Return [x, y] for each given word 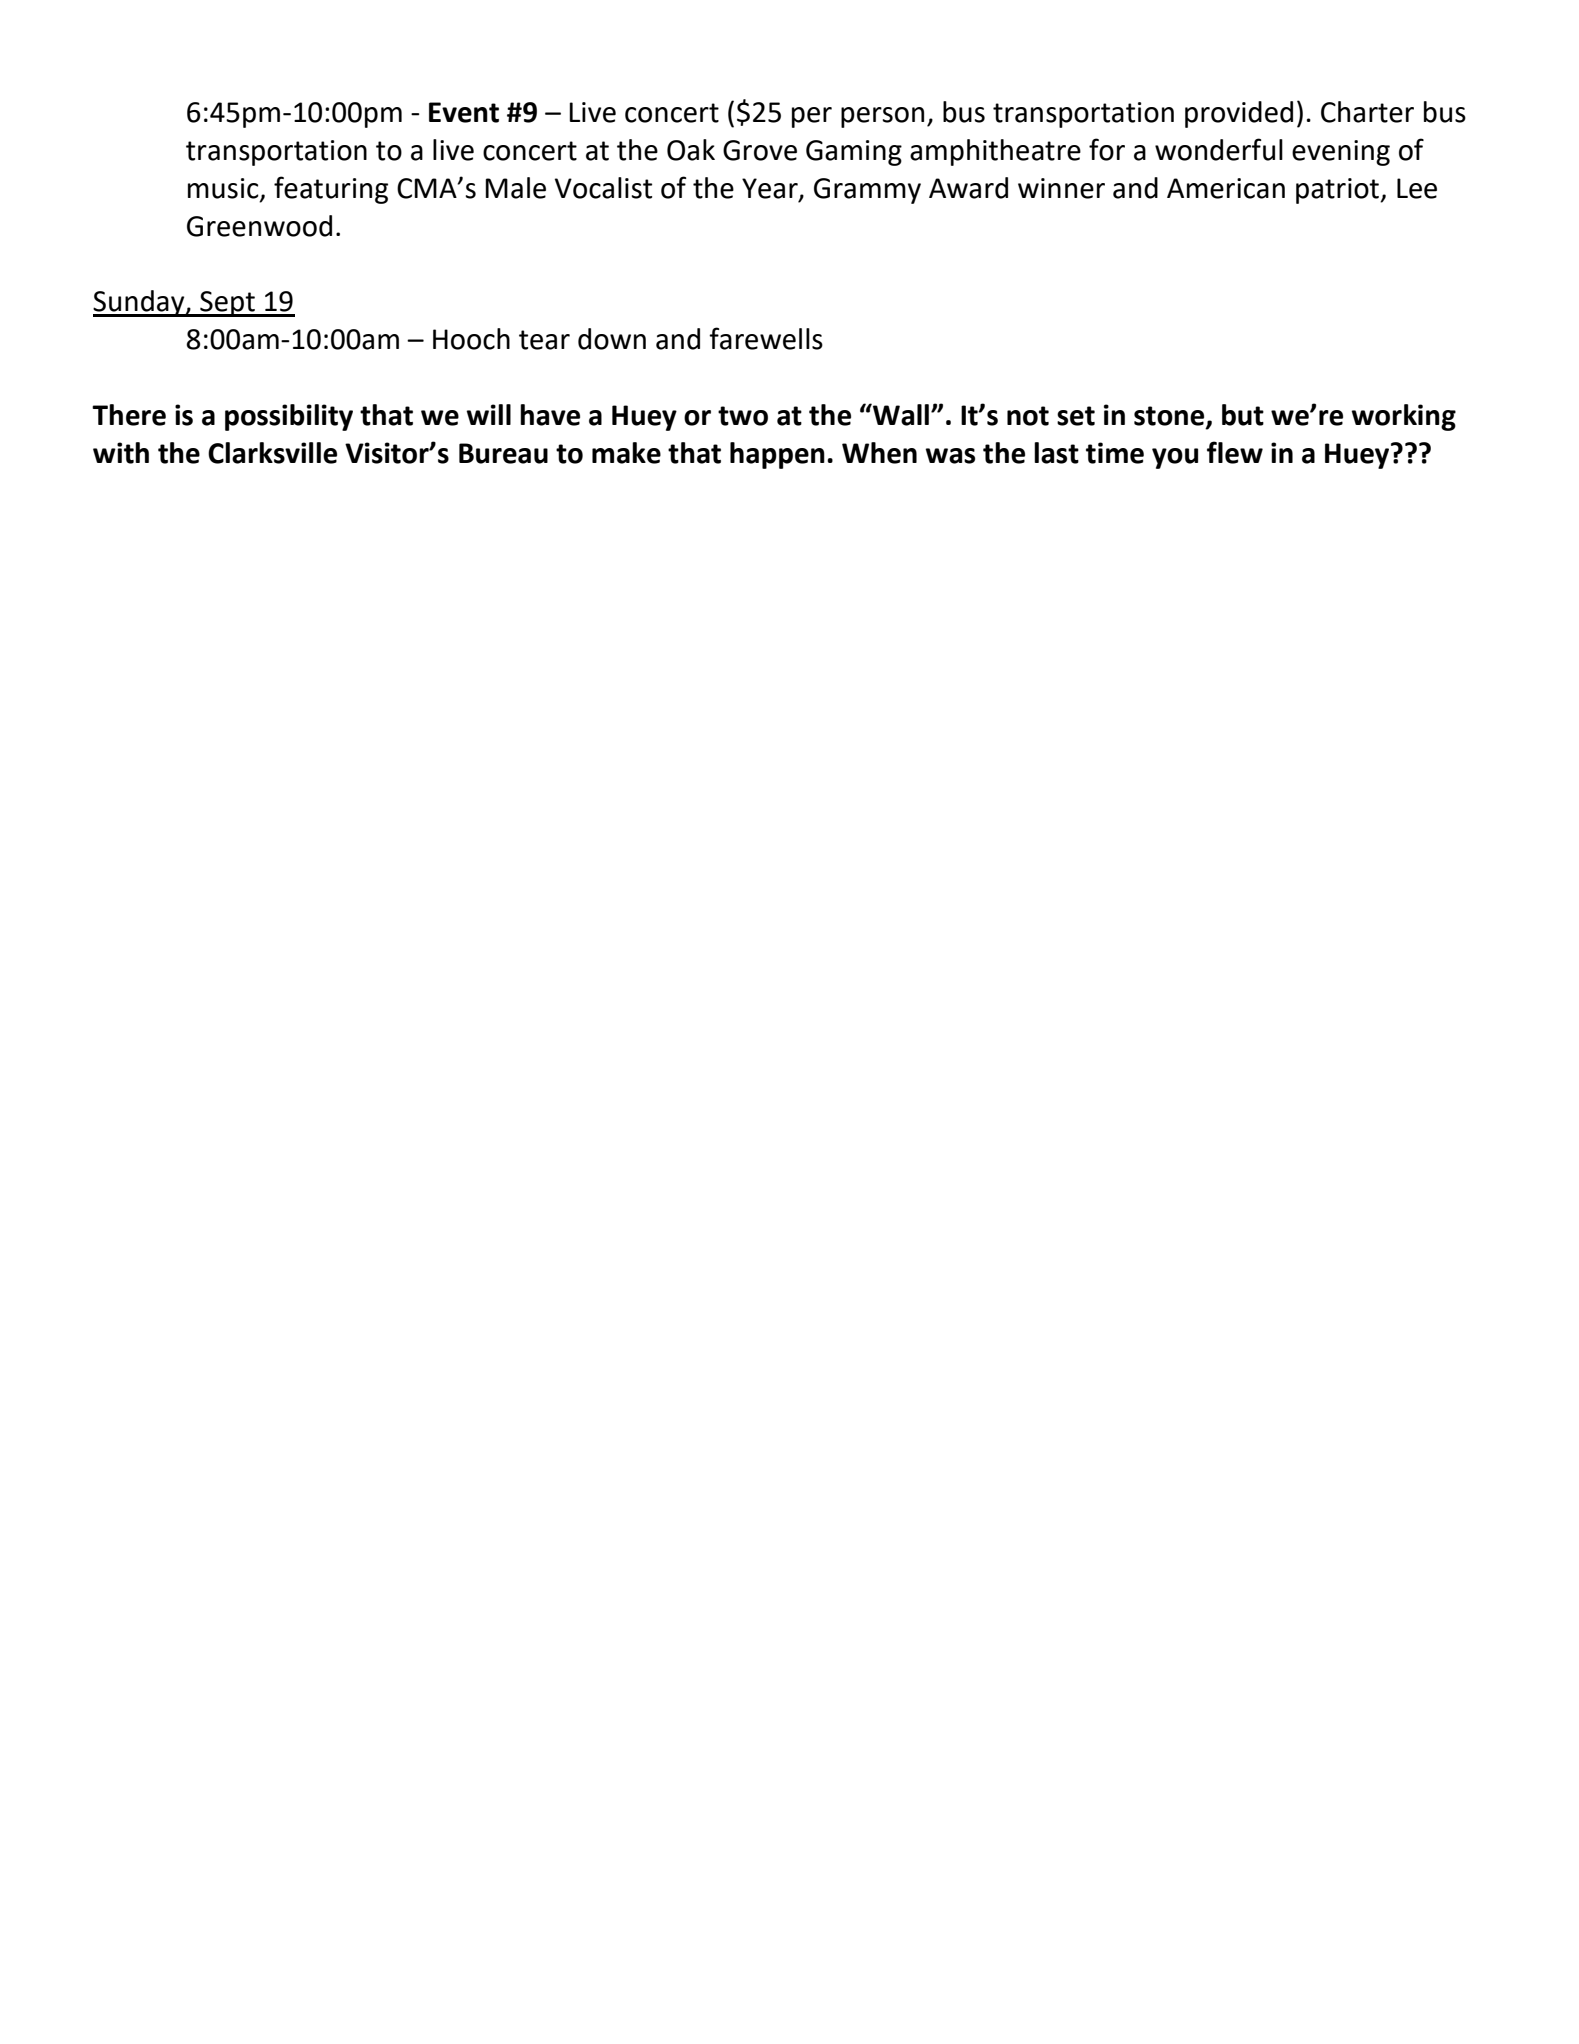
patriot [1338, 191]
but [1243, 415]
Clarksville [272, 453]
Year [771, 189]
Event [464, 112]
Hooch [471, 339]
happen [777, 455]
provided [1239, 114]
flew [1235, 452]
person [882, 117]
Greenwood [259, 226]
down [612, 339]
